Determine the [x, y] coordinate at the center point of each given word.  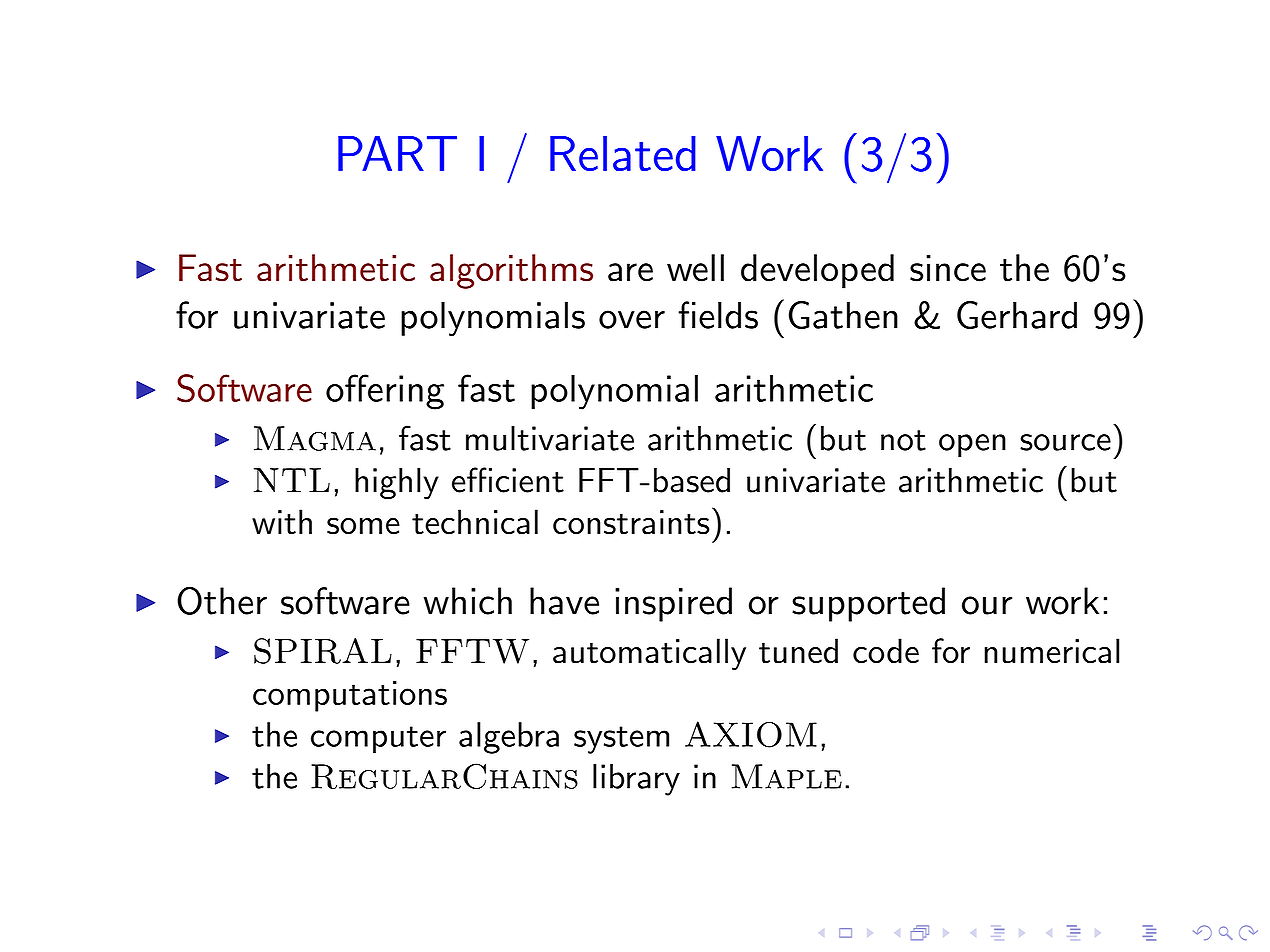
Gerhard [1017, 315]
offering [385, 392]
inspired [673, 604]
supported [868, 604]
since [948, 268]
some [363, 526]
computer [378, 740]
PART [397, 153]
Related [623, 153]
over [632, 319]
